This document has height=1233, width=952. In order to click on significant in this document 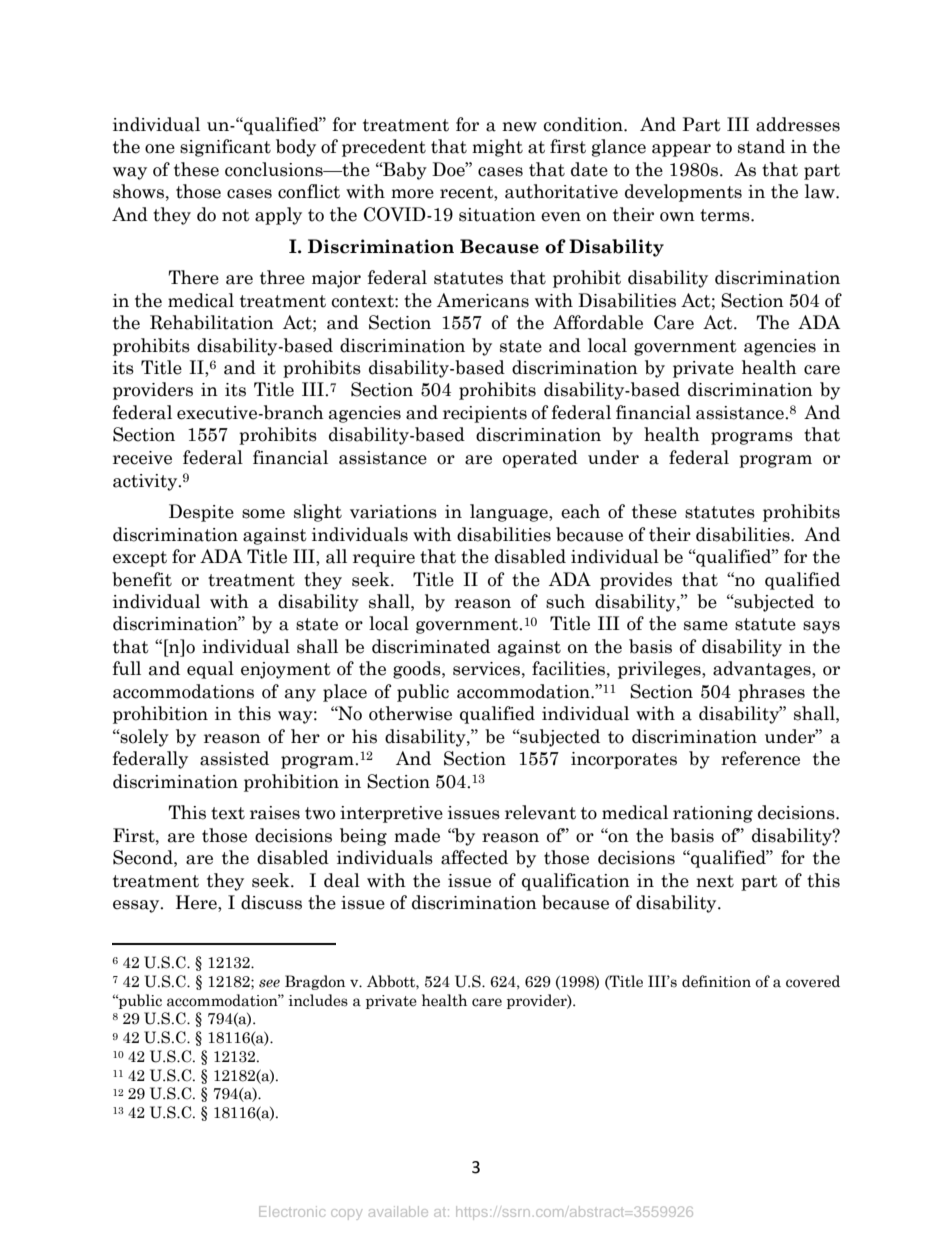, I will do `click(225, 148)`.
